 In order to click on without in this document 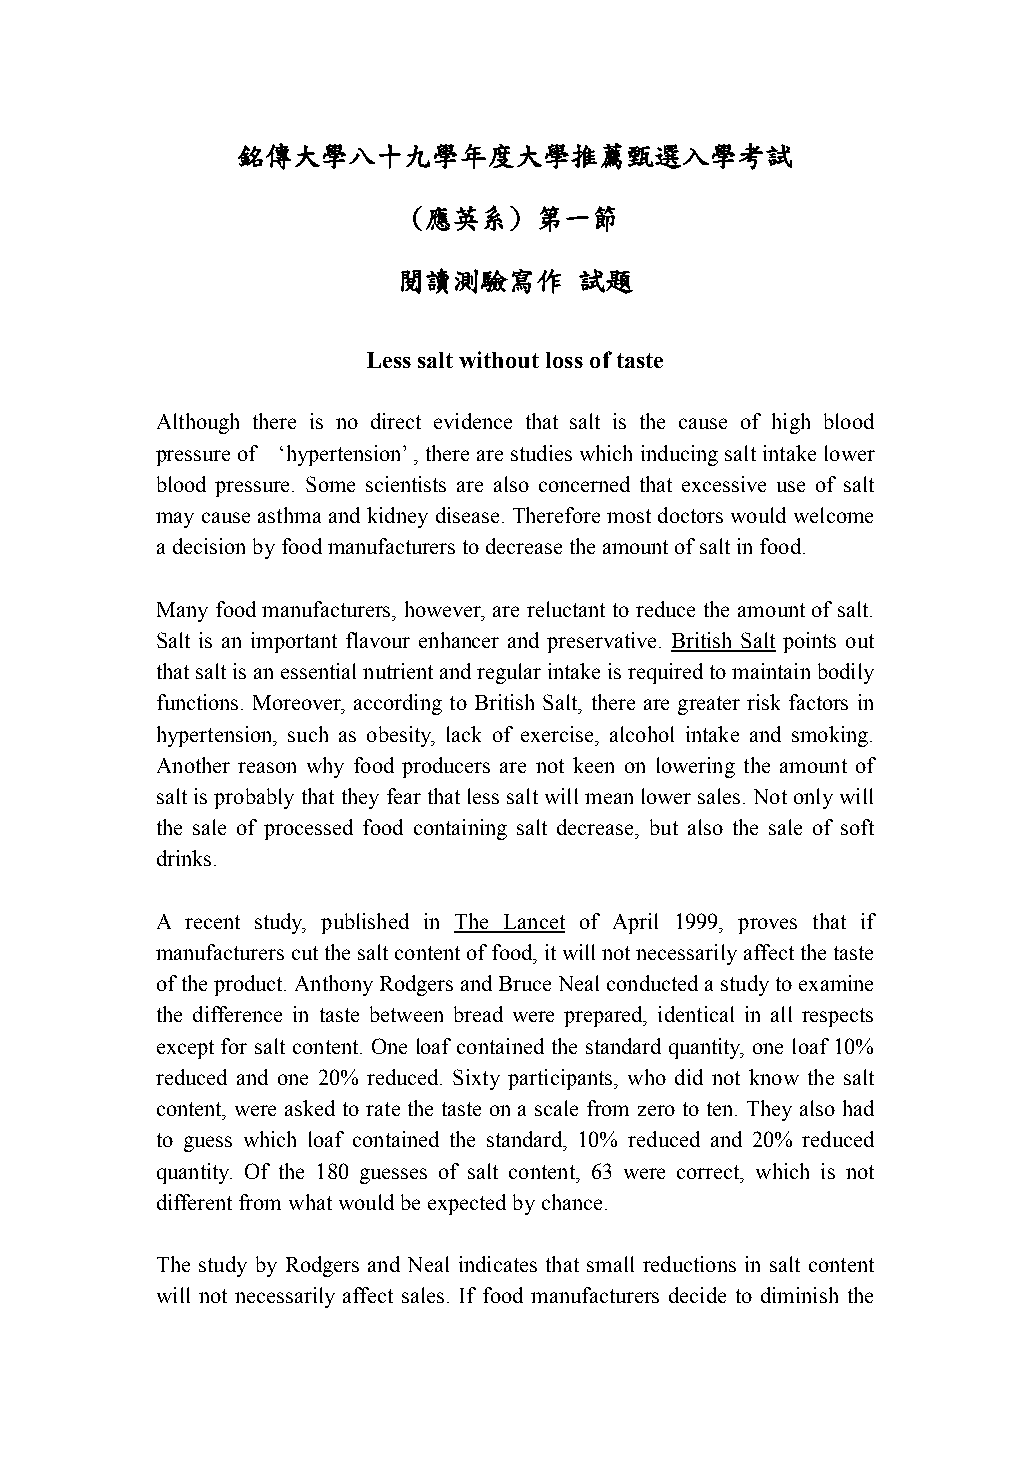, I will do `click(499, 359)`.
